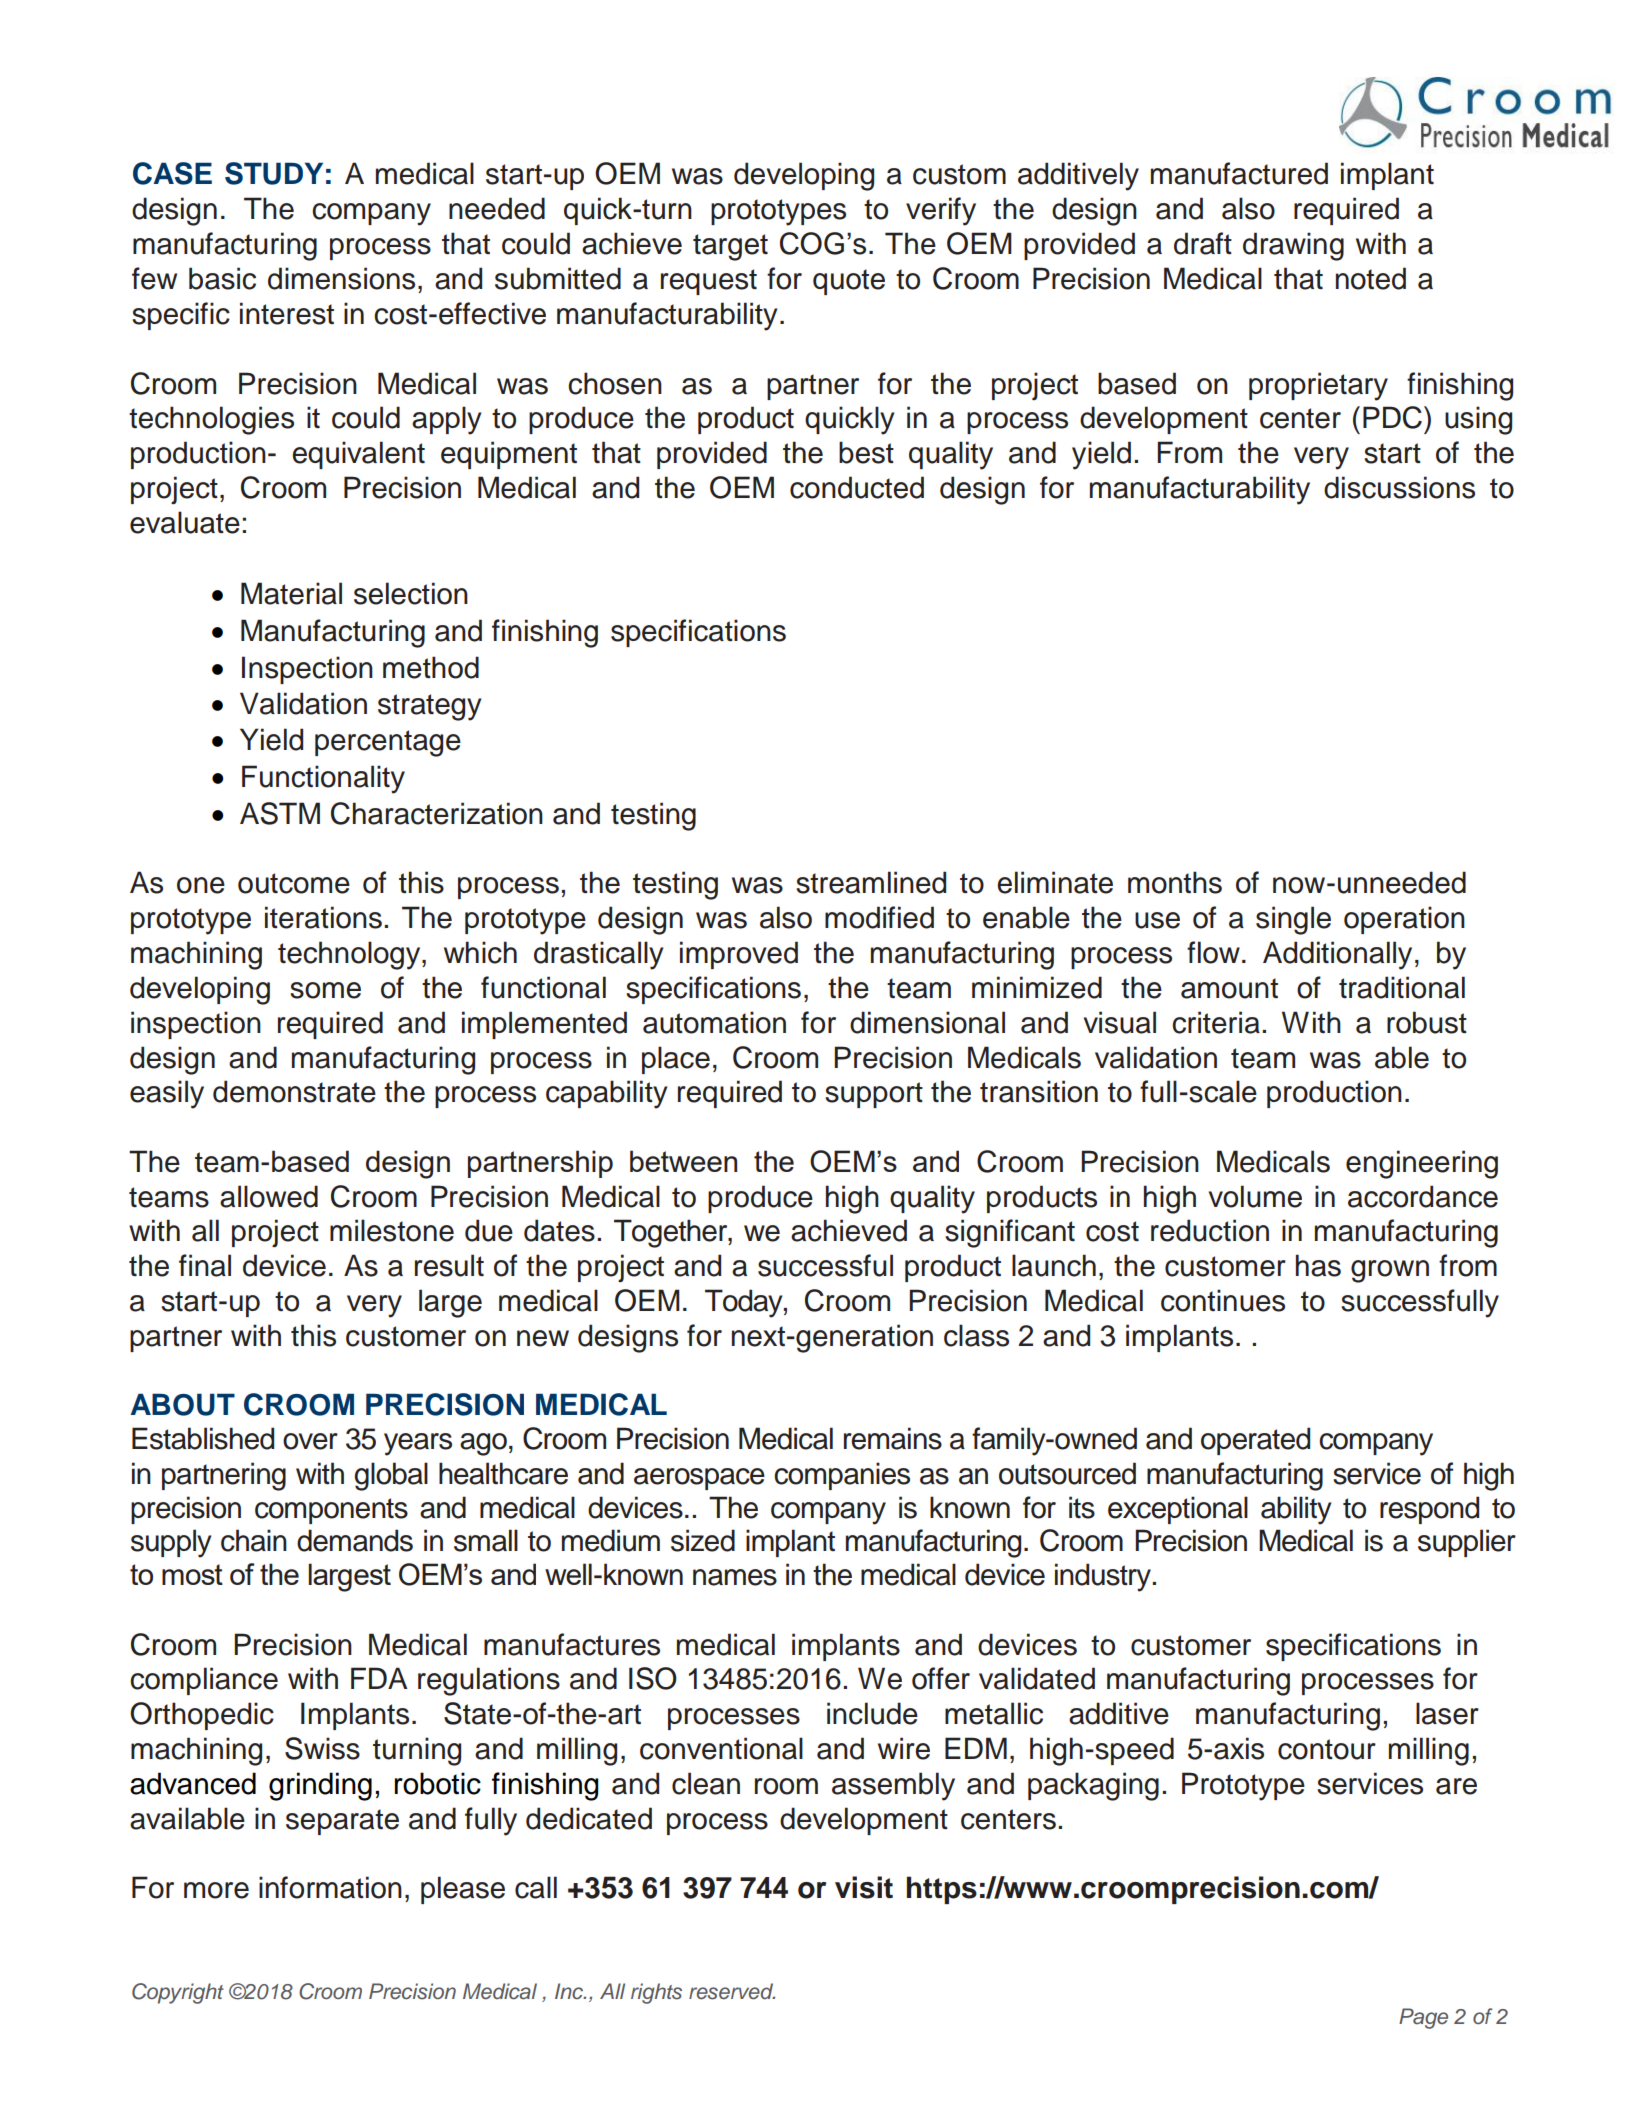 The image size is (1638, 2120). What do you see at coordinates (849, 282) in the document?
I see `quote` at bounding box center [849, 282].
